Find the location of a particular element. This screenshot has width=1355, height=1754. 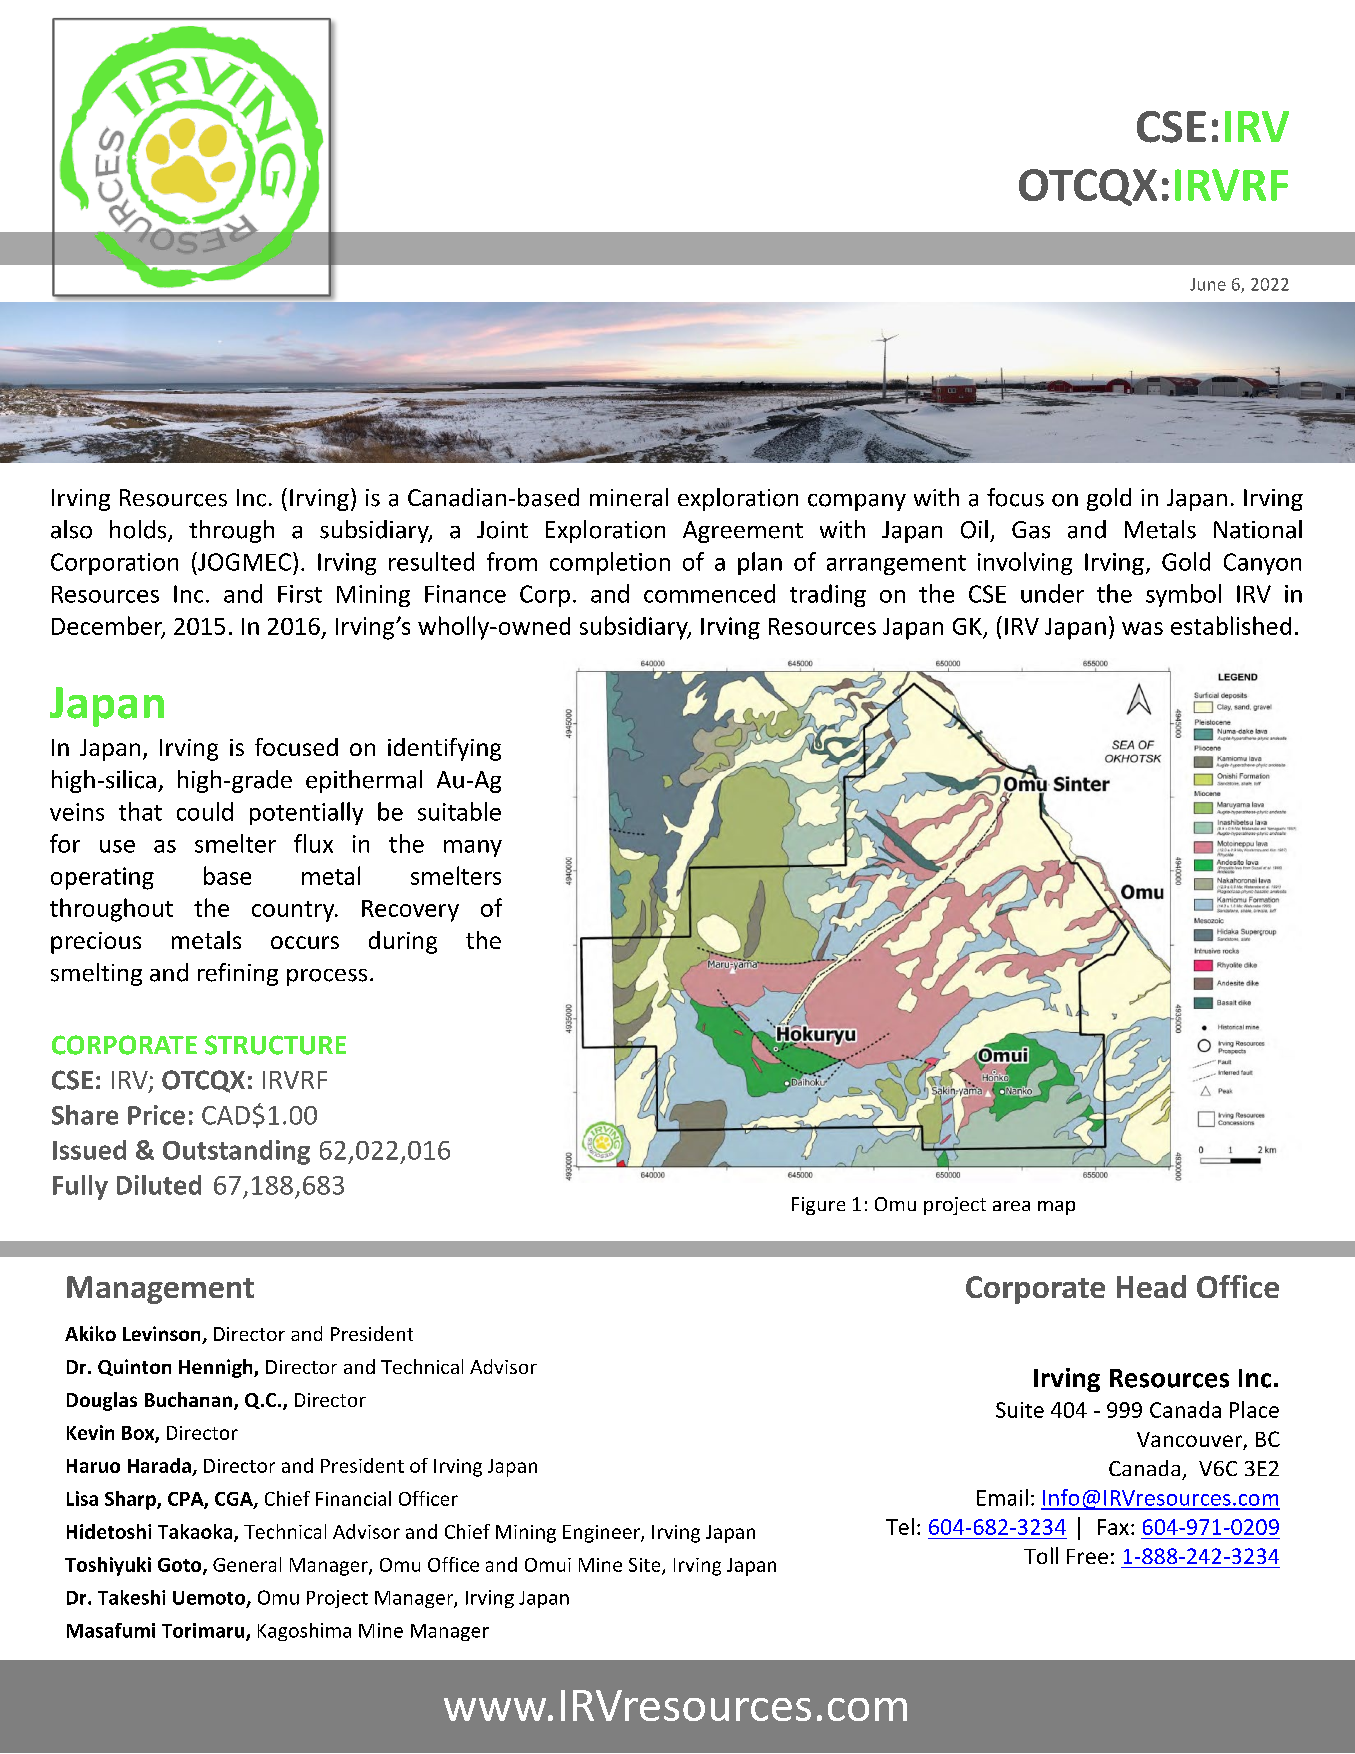

could is located at coordinates (205, 811).
